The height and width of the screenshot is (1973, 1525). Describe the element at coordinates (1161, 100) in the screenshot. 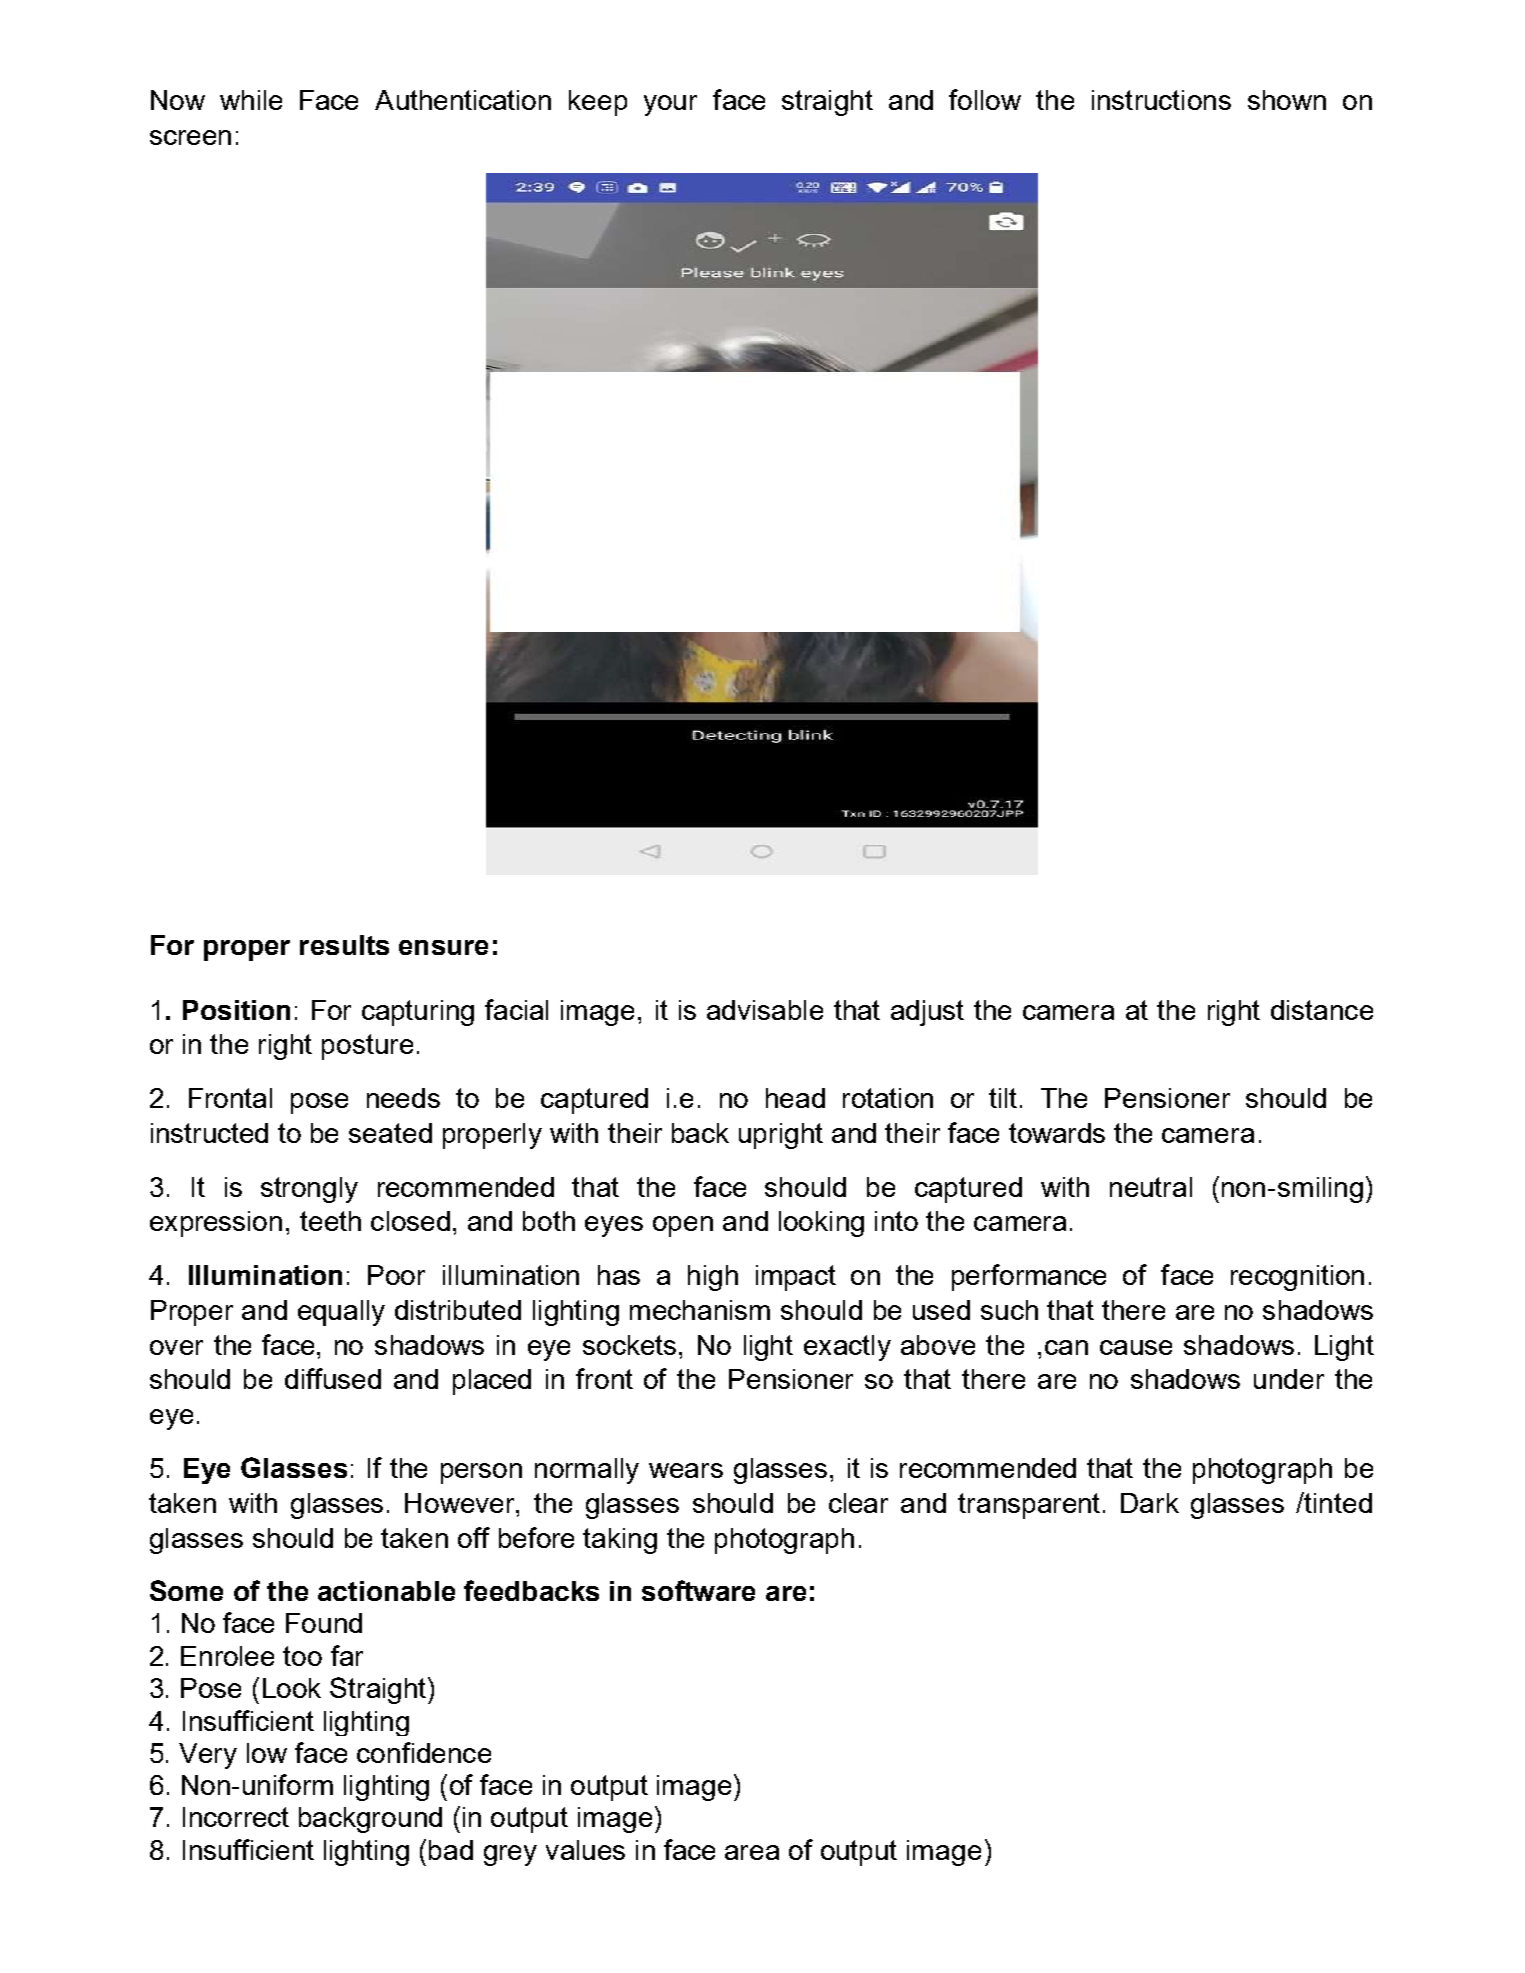

I see `instructions` at that location.
